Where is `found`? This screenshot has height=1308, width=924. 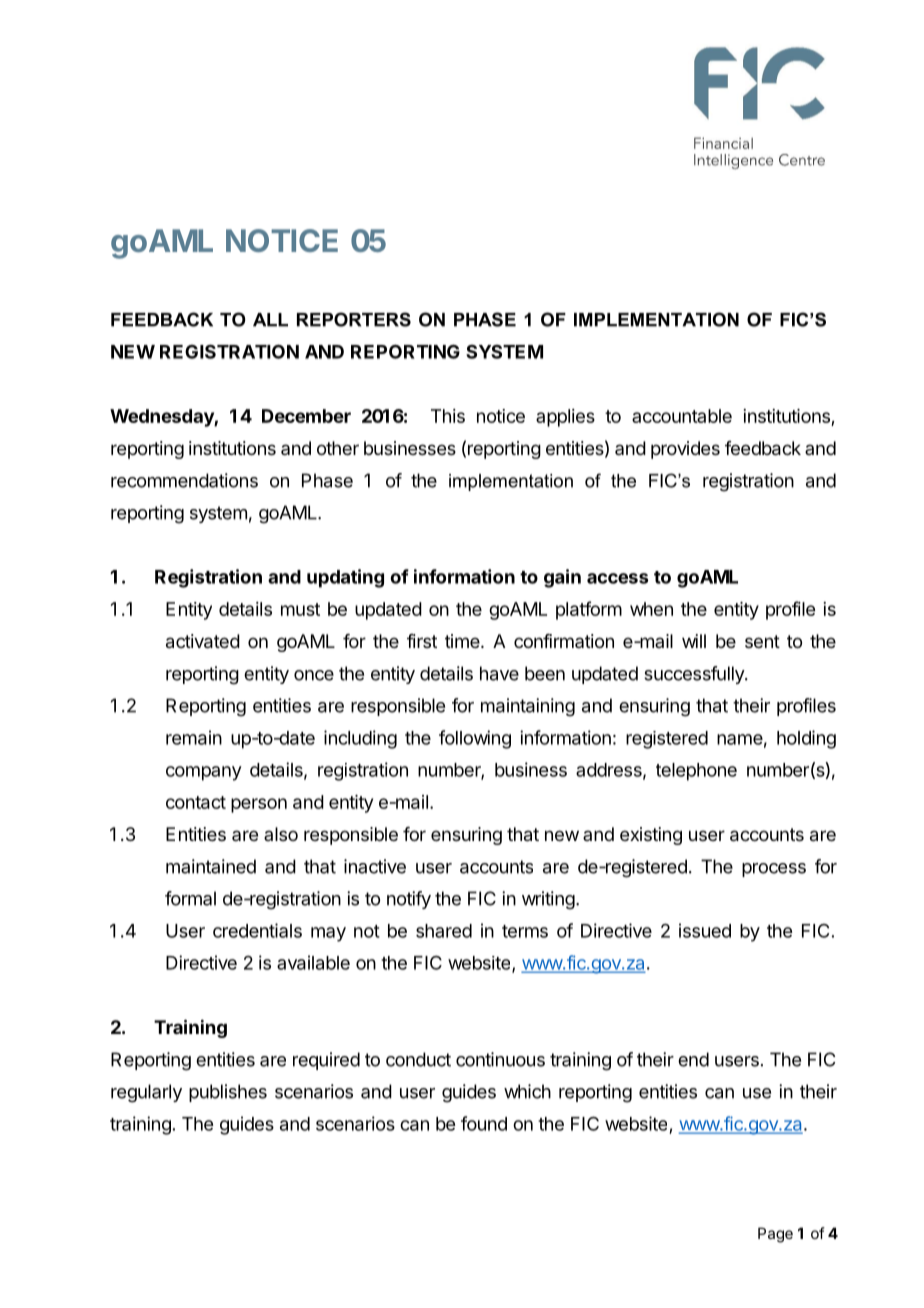
found is located at coordinates (484, 1123).
